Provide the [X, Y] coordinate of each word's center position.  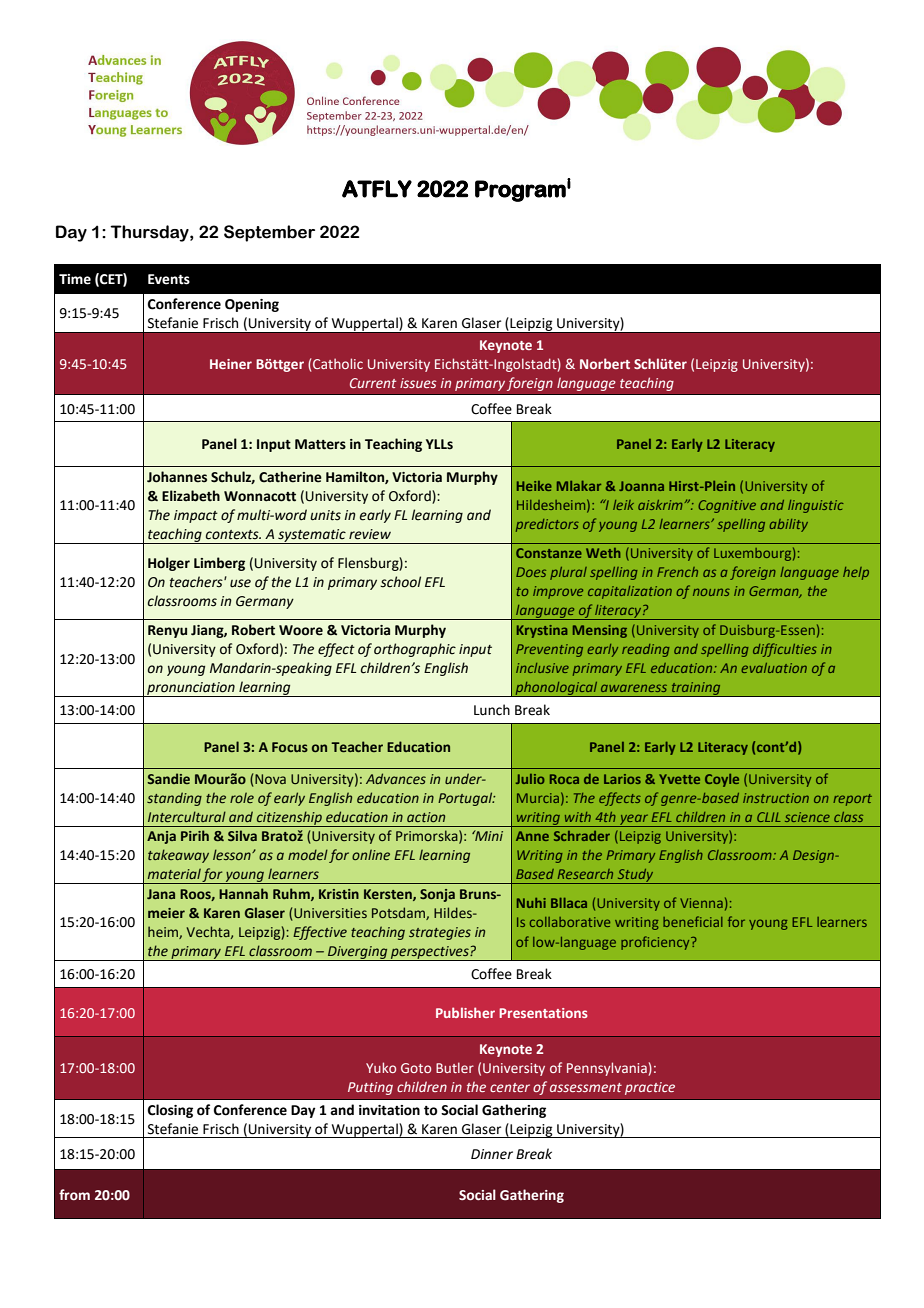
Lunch [492, 710]
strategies [440, 933]
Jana [161, 894]
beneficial [693, 921]
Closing [170, 1111]
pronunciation [191, 689]
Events [169, 279]
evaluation [774, 668]
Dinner [492, 1154]
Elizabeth [191, 496]
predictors [547, 525]
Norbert [605, 363]
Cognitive [727, 506]
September [269, 233]
